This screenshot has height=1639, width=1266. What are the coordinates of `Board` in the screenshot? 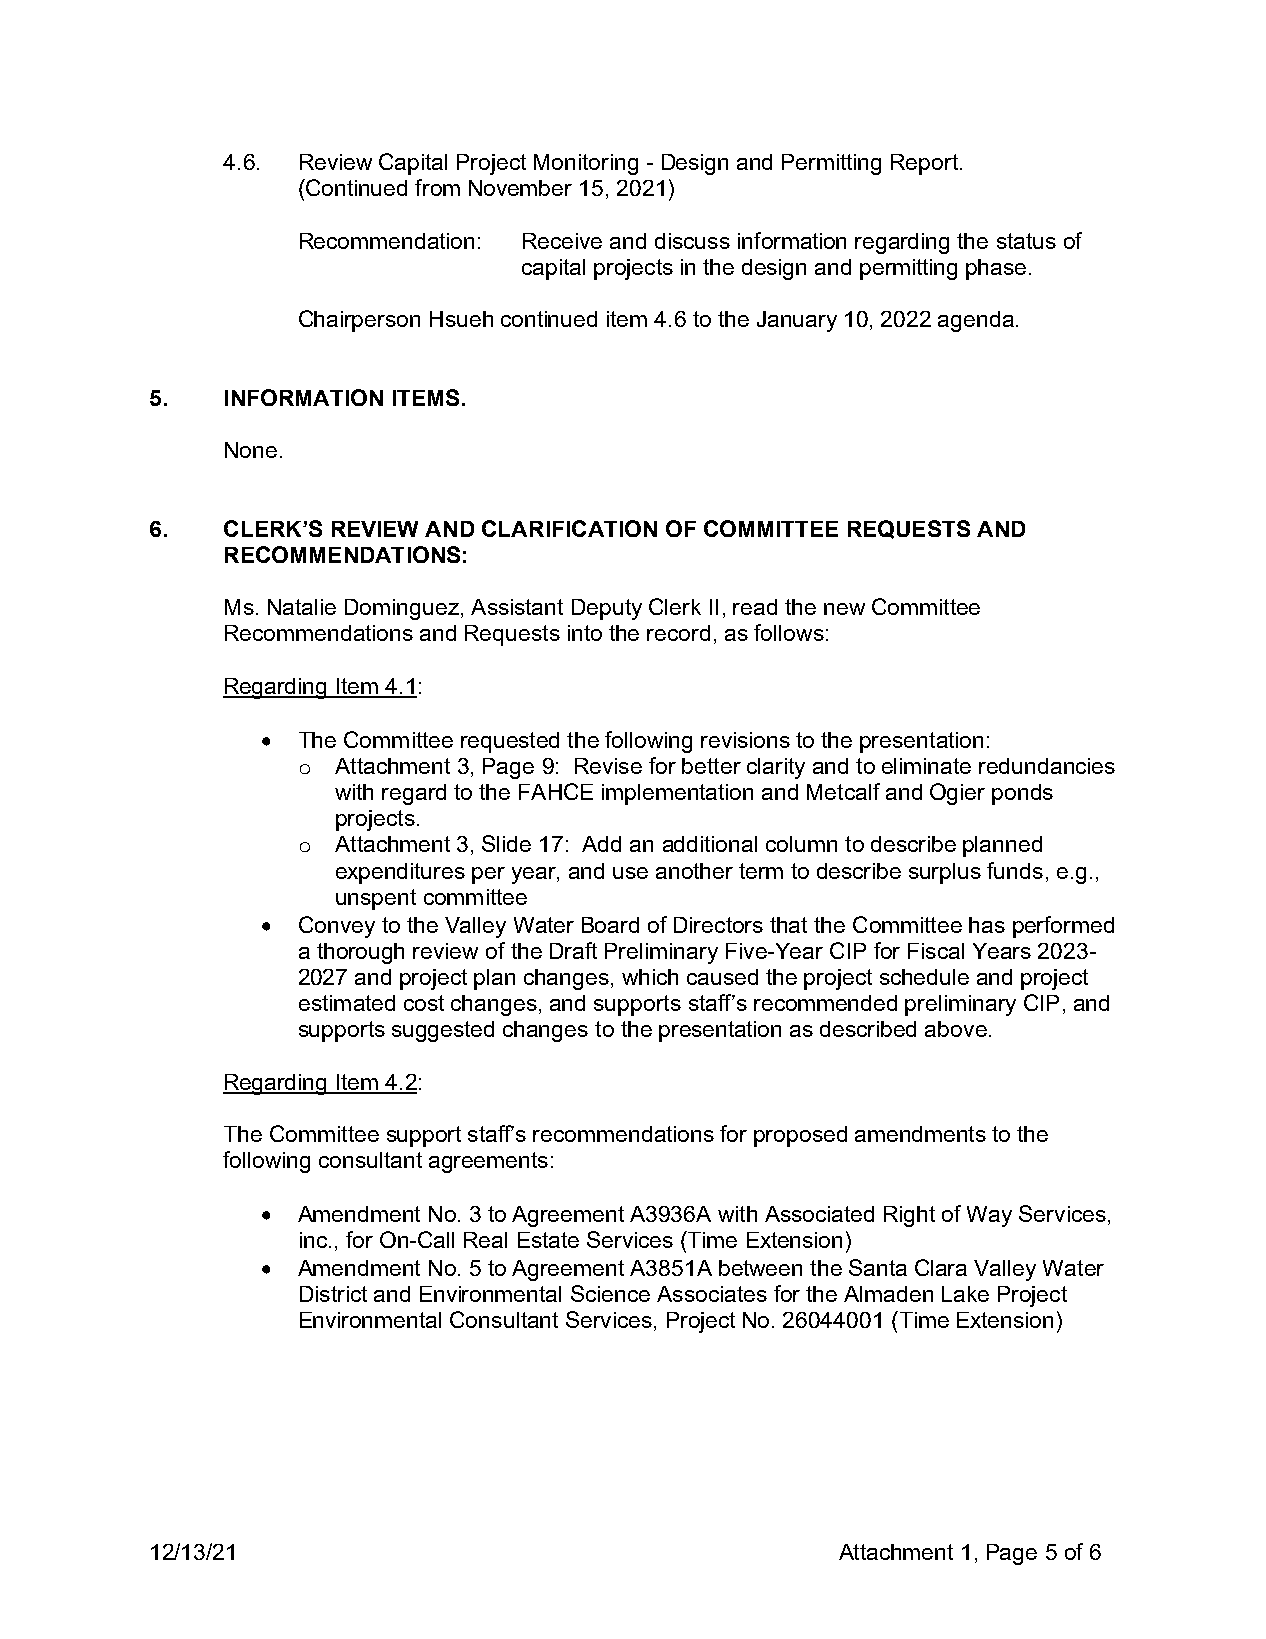 It's located at (610, 925).
